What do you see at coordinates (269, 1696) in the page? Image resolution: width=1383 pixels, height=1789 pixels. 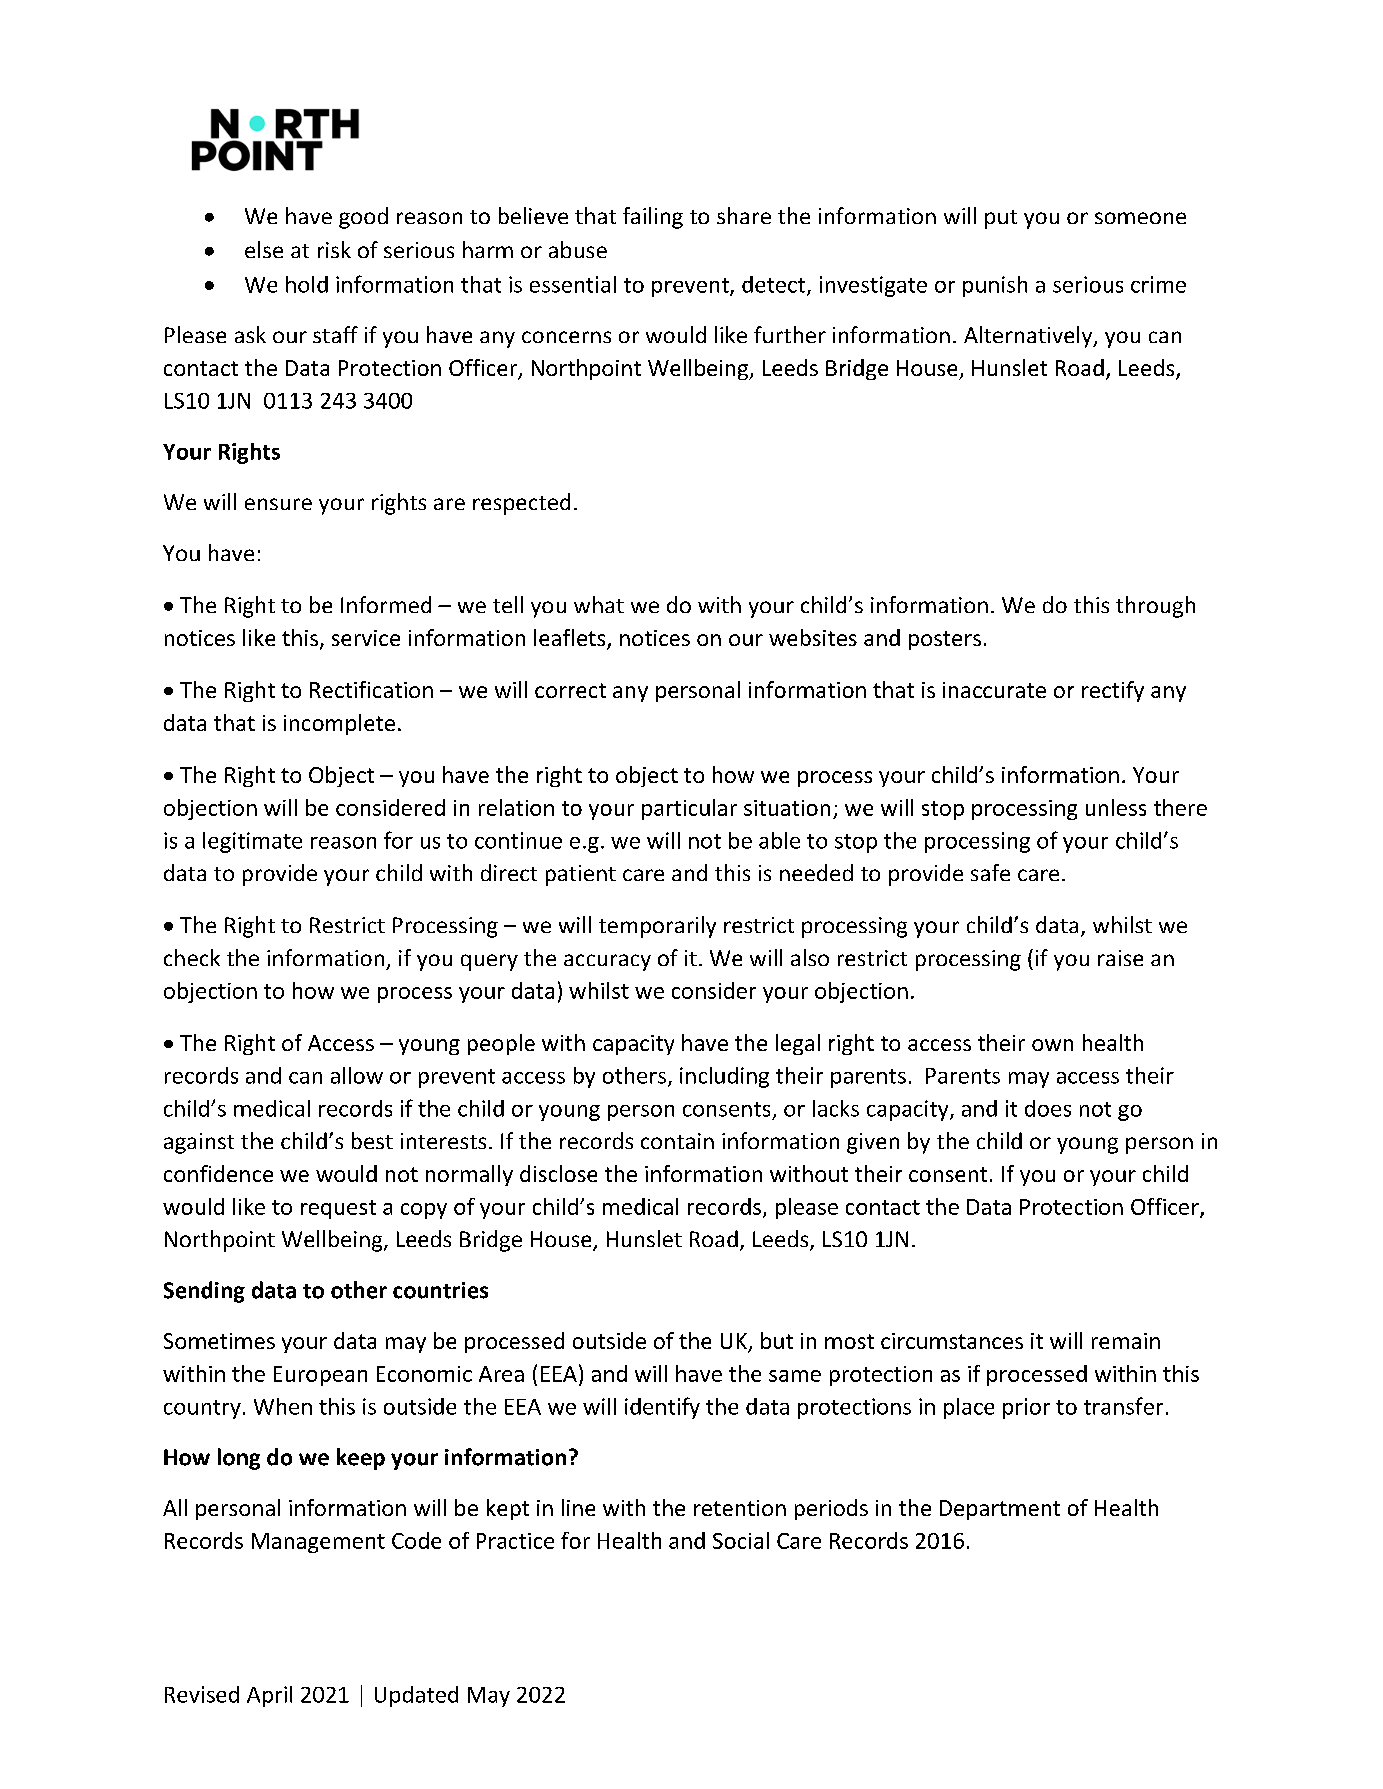 I see `April` at bounding box center [269, 1696].
